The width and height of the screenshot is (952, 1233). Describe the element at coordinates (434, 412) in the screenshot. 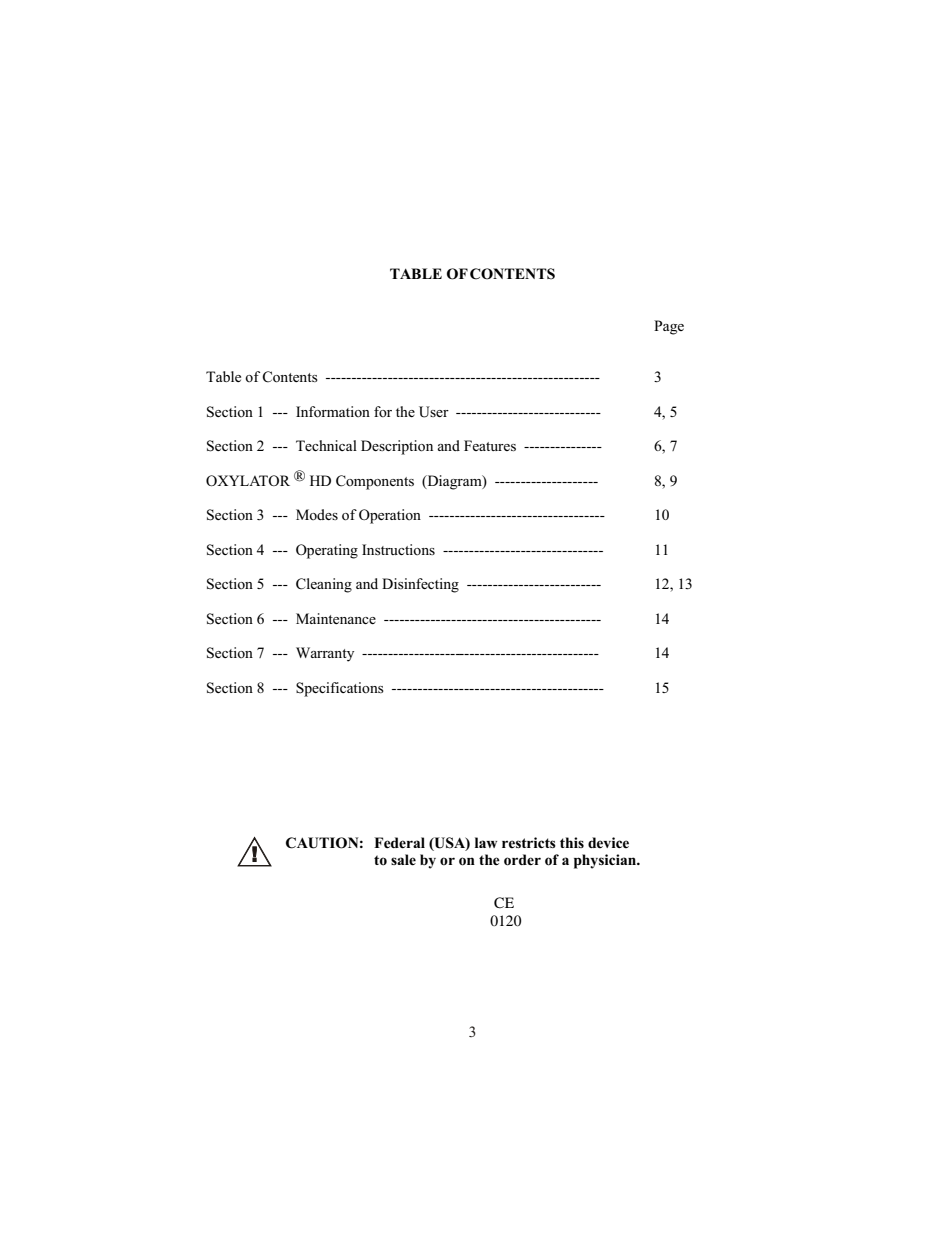

I see `User` at that location.
